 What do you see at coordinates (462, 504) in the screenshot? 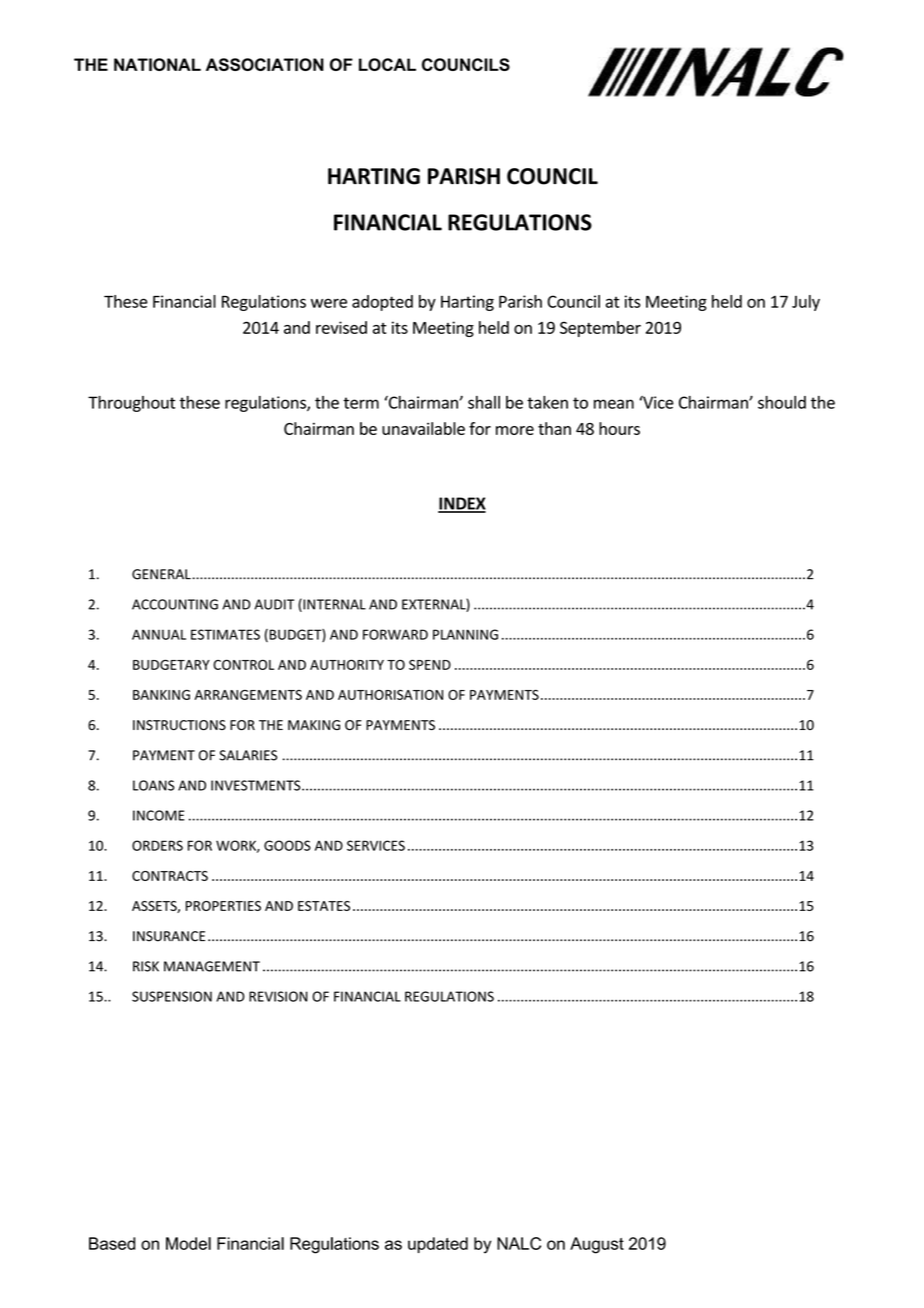
I see `INDEX` at bounding box center [462, 504].
